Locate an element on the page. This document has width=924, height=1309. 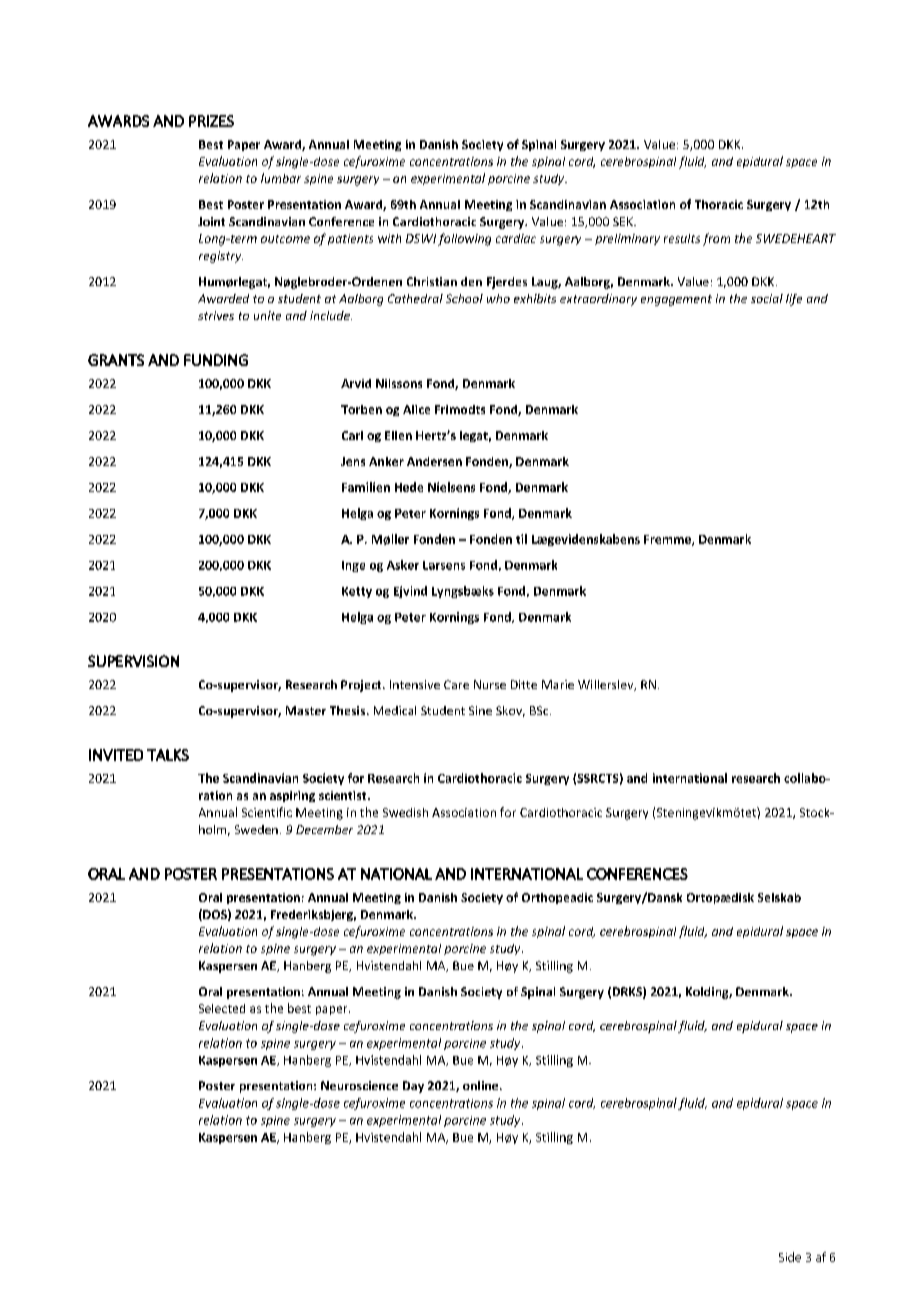
Care is located at coordinates (456, 684).
